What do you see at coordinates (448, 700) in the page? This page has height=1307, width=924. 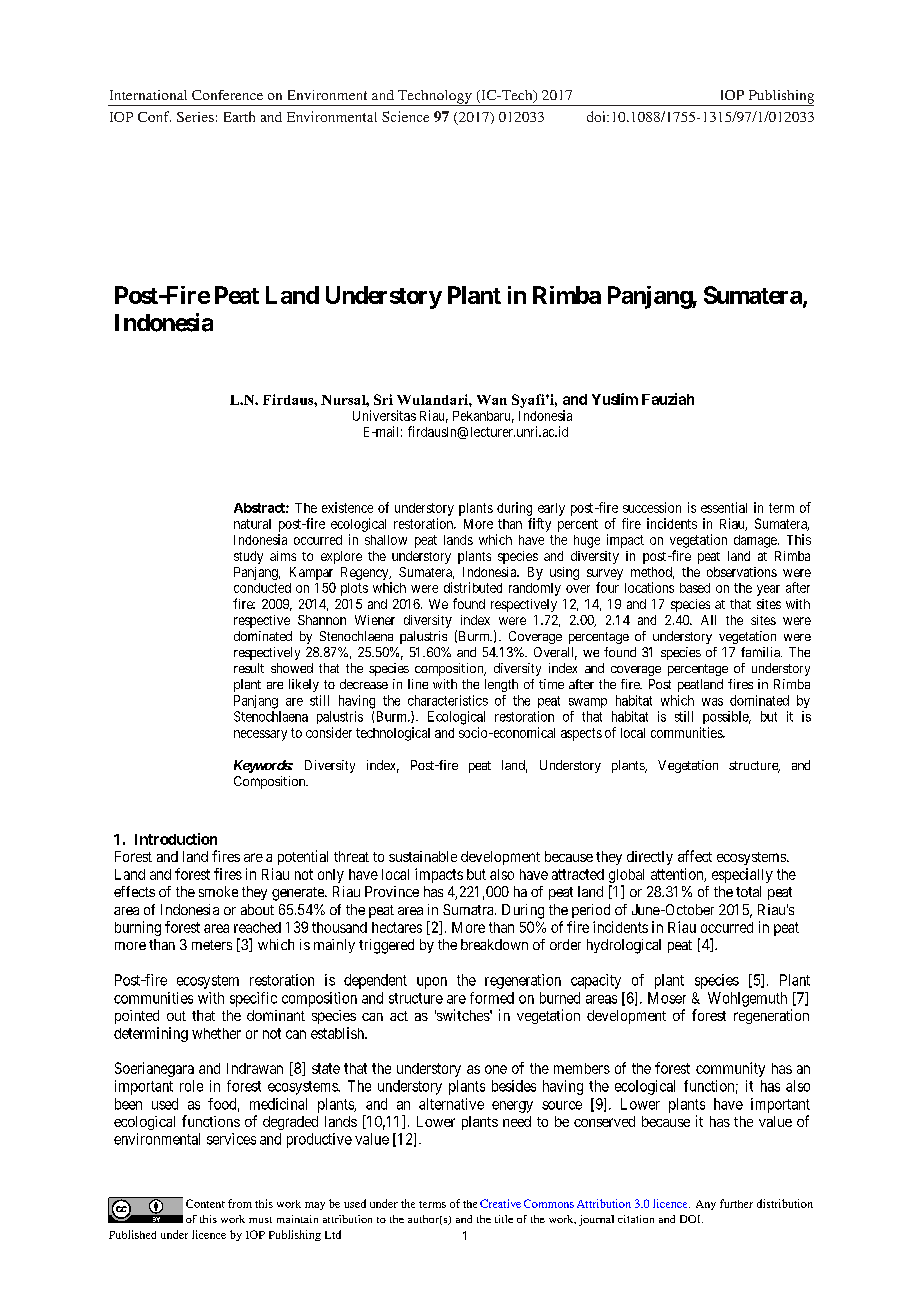 I see `characteristics` at bounding box center [448, 700].
